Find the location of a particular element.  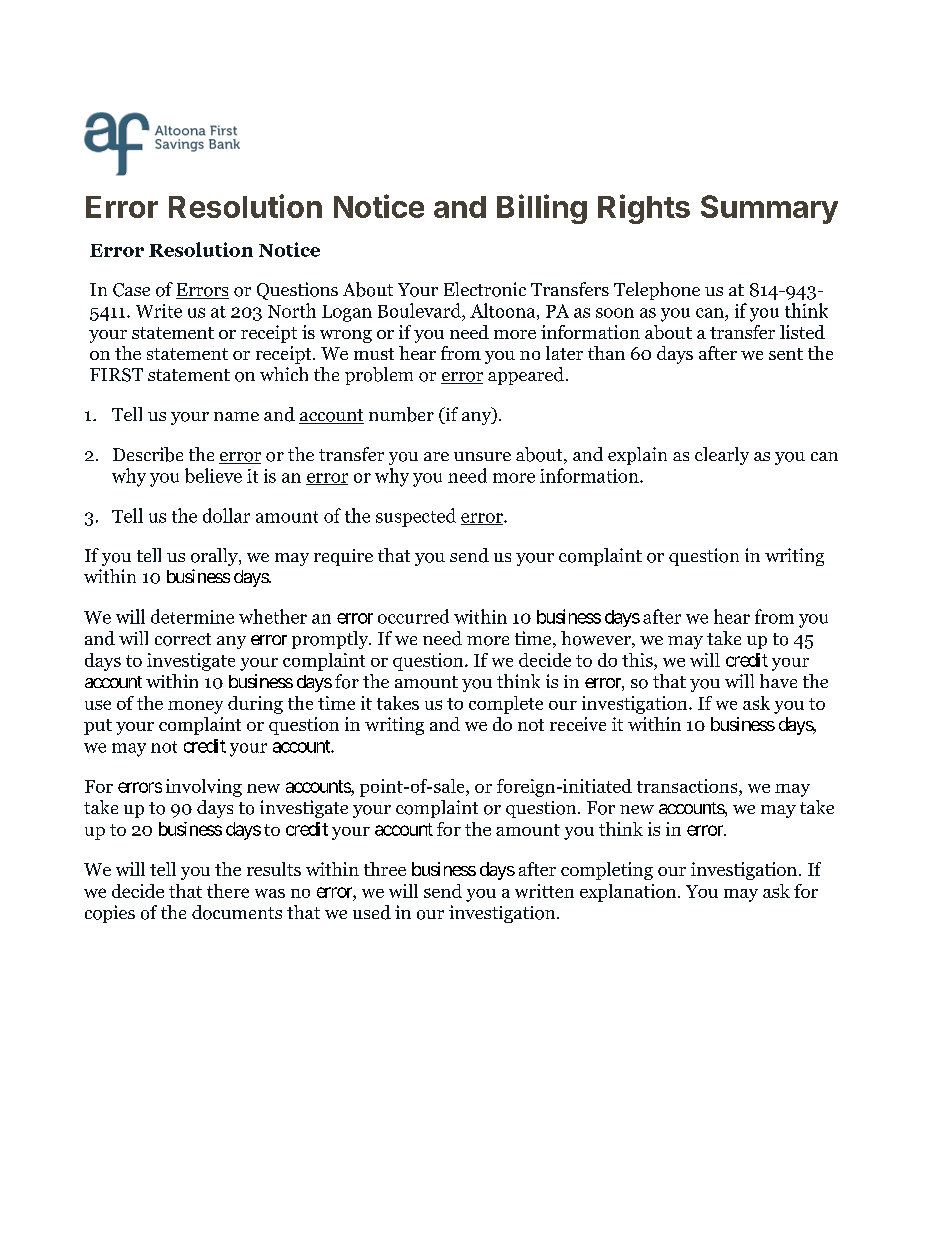

correct is located at coordinates (183, 639).
